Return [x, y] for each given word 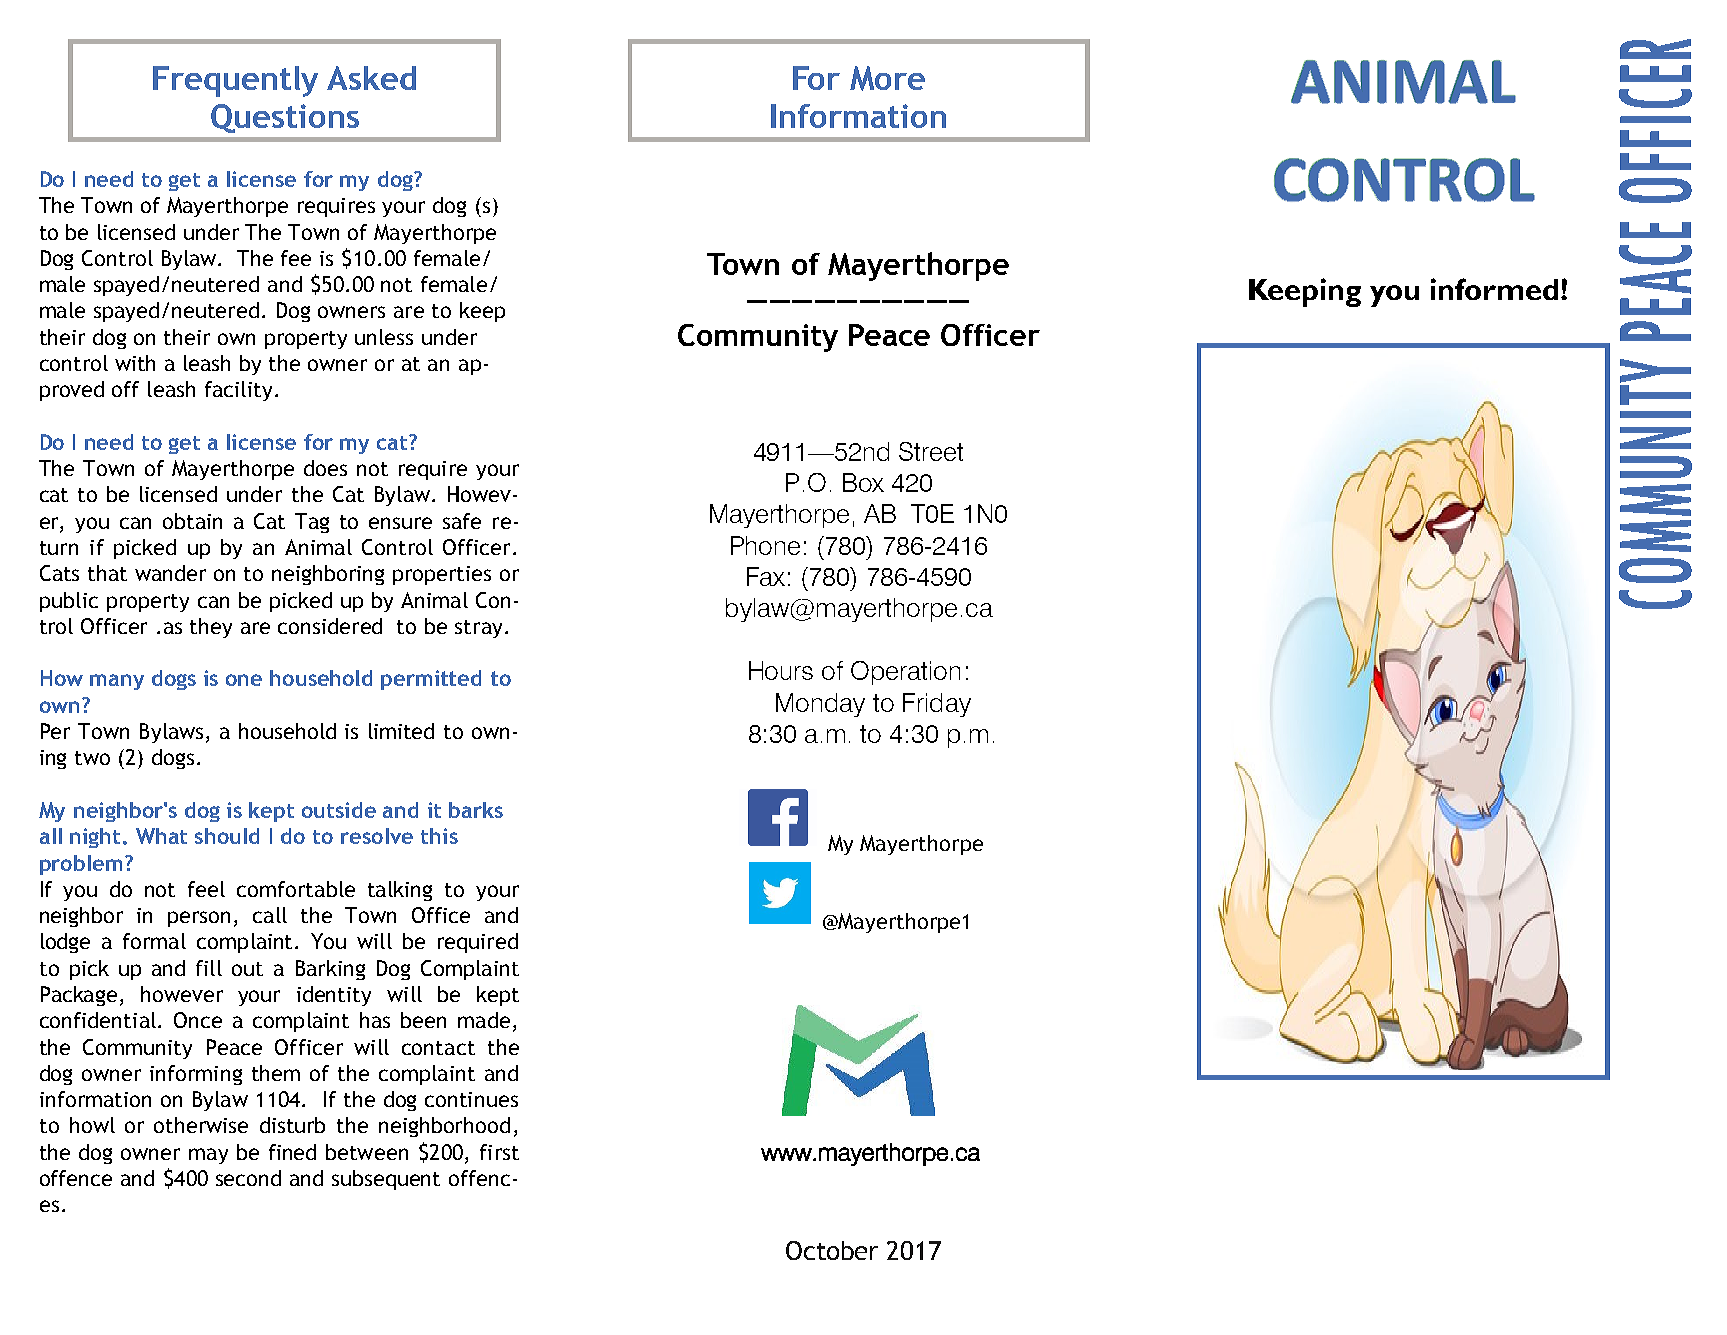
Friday [937, 705]
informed [1494, 289]
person [199, 919]
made [484, 1020]
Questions [285, 118]
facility [238, 391]
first [499, 1152]
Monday [820, 705]
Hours [781, 670]
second [248, 1178]
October [832, 1250]
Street [931, 451]
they [211, 628]
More [887, 78]
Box [863, 482]
